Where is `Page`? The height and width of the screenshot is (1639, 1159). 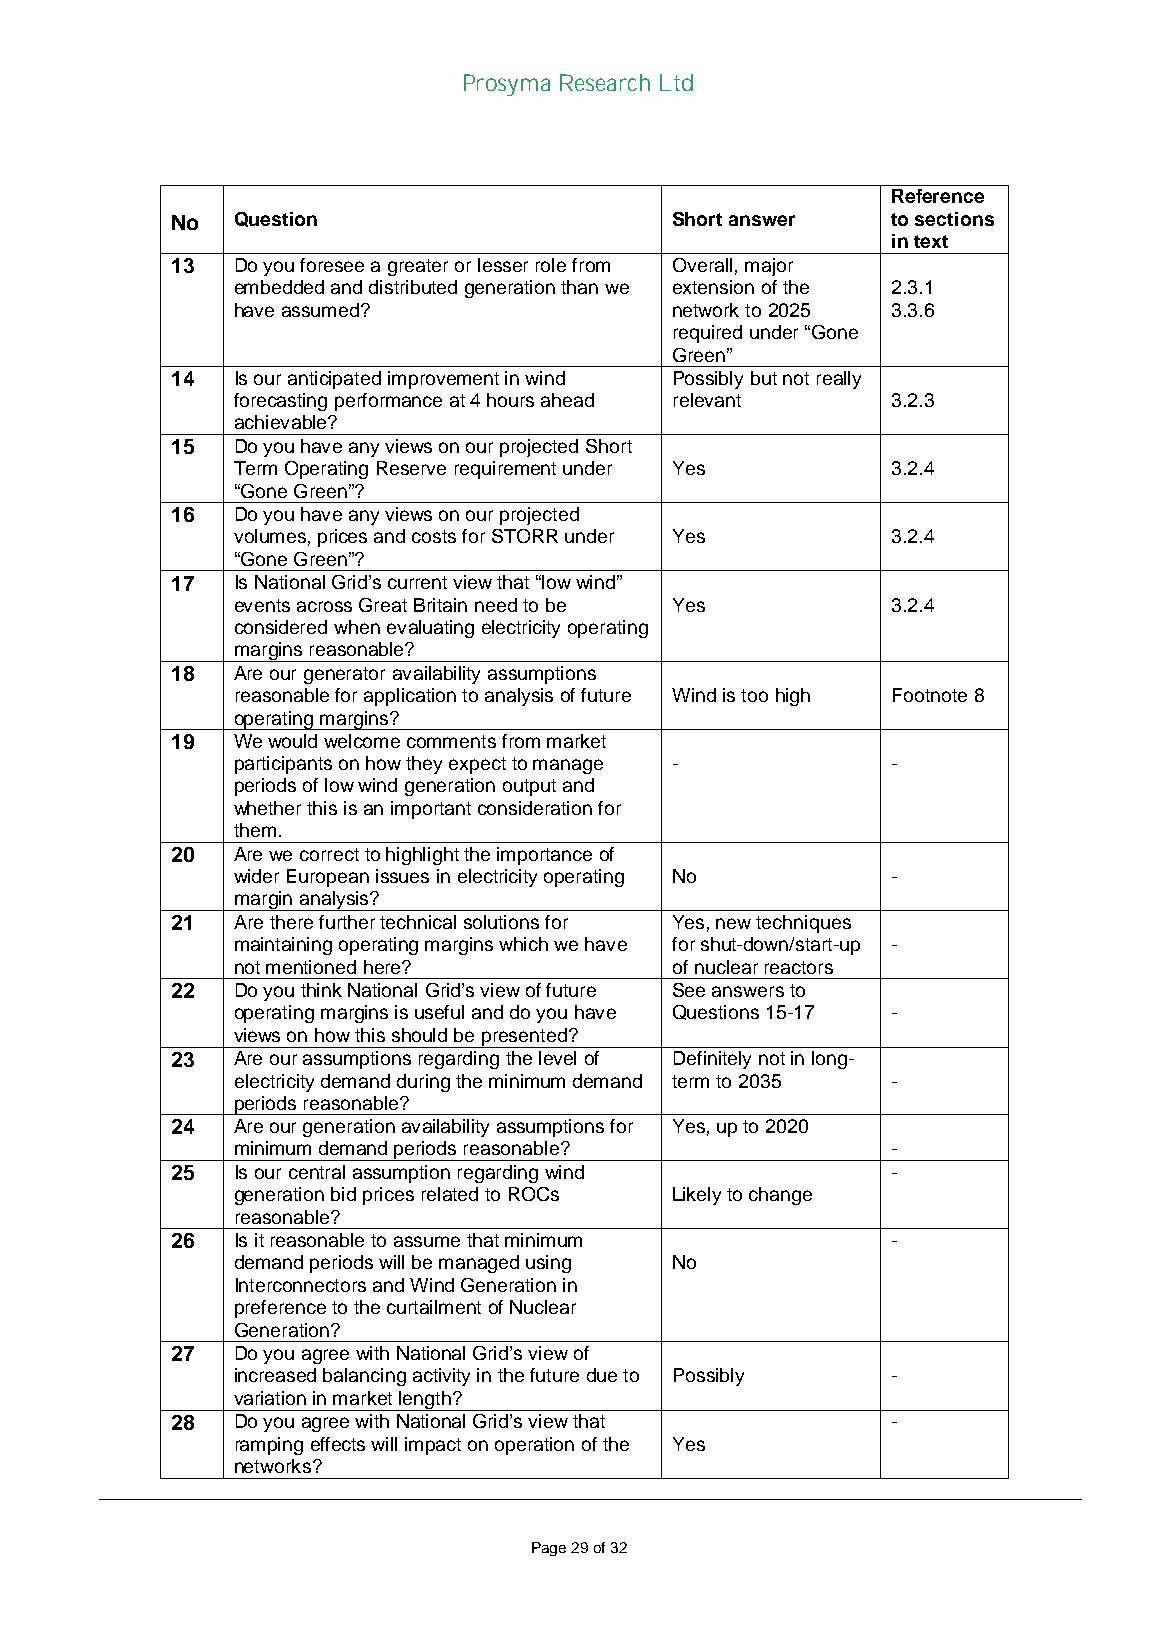 Page is located at coordinates (549, 1549).
